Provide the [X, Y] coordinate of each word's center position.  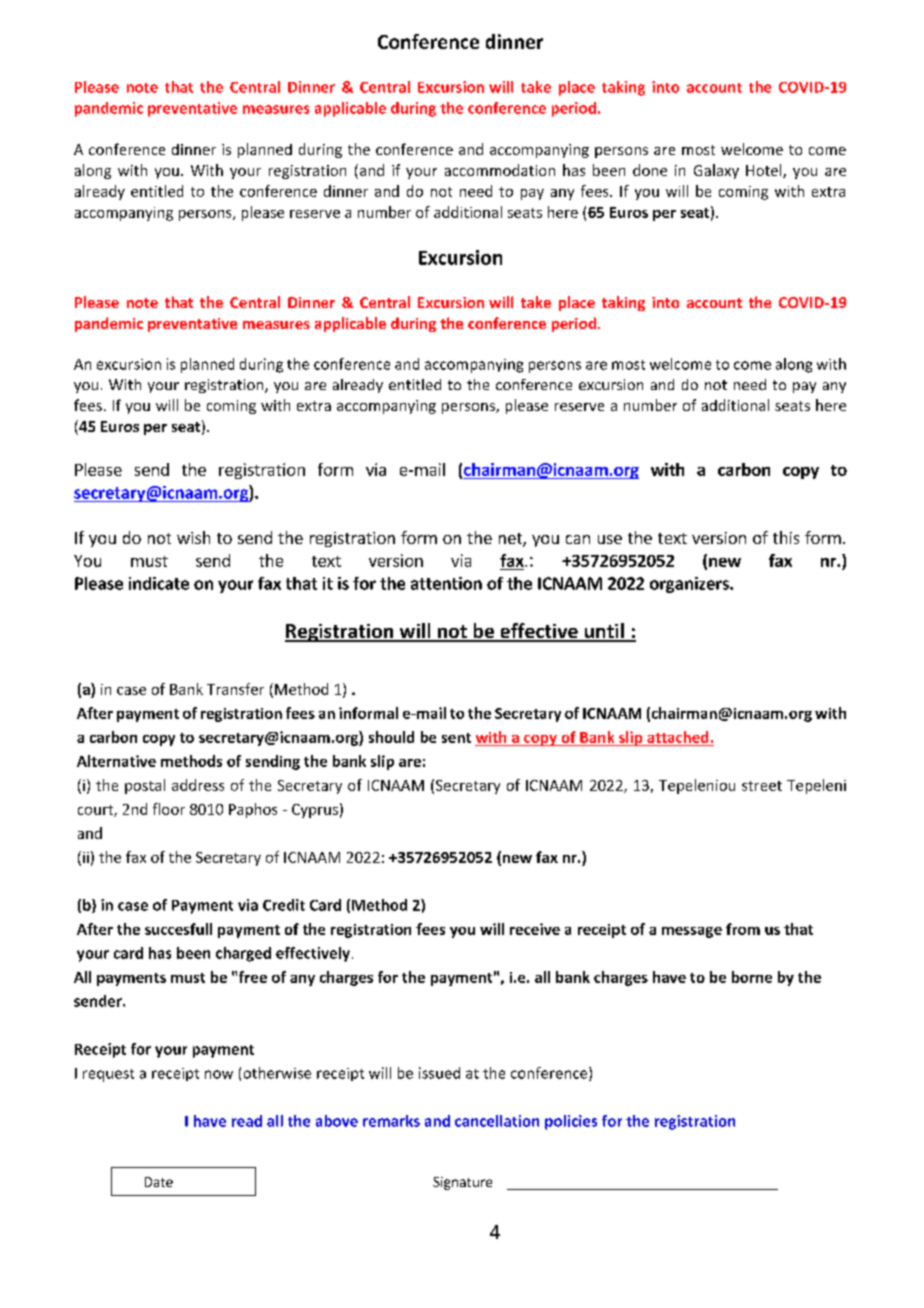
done [650, 170]
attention [446, 583]
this [786, 537]
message [692, 932]
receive [535, 929]
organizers [690, 585]
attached [677, 737]
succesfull [178, 929]
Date [159, 1182]
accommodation [500, 170]
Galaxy [716, 171]
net [511, 540]
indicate [159, 583]
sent [456, 738]
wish [193, 537]
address [198, 785]
